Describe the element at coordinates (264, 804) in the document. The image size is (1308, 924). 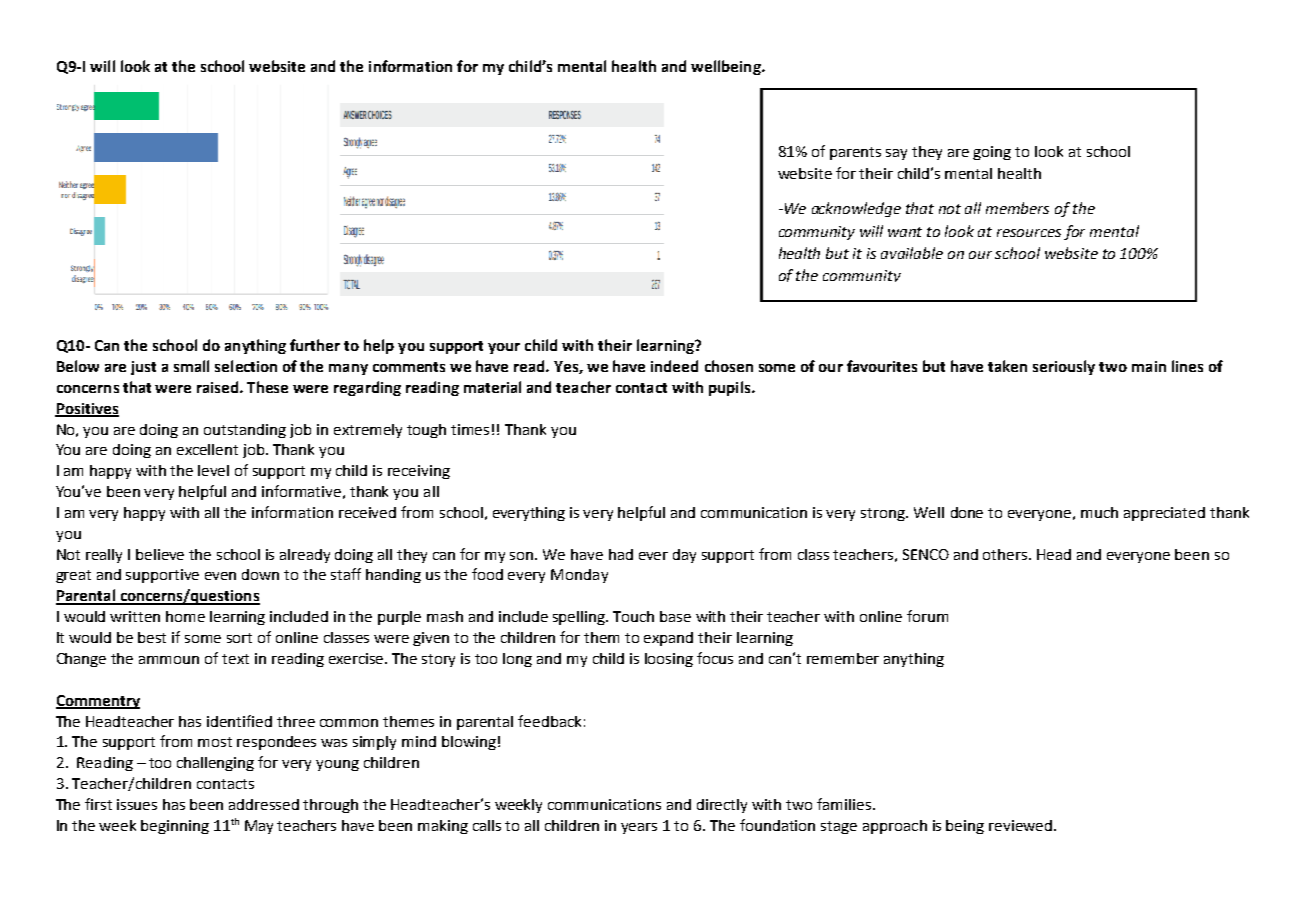
I see `addressed` at that location.
